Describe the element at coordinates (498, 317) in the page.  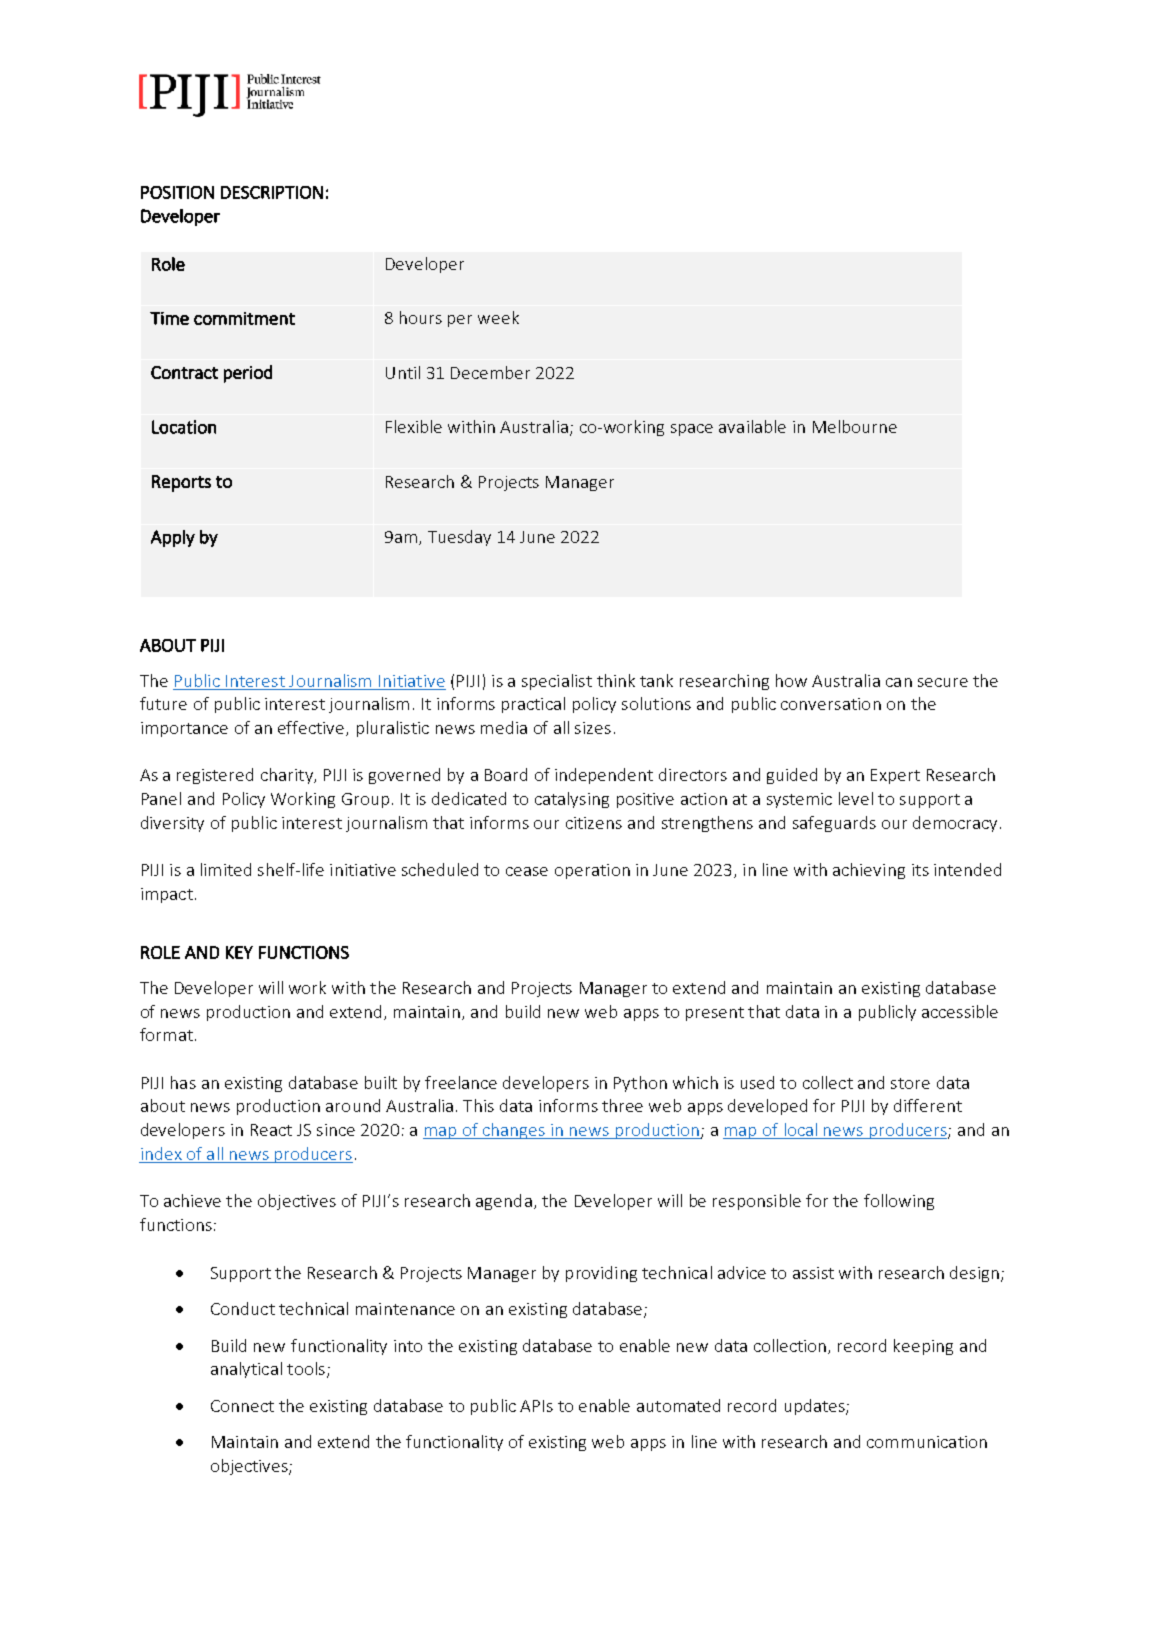
I see `week` at that location.
